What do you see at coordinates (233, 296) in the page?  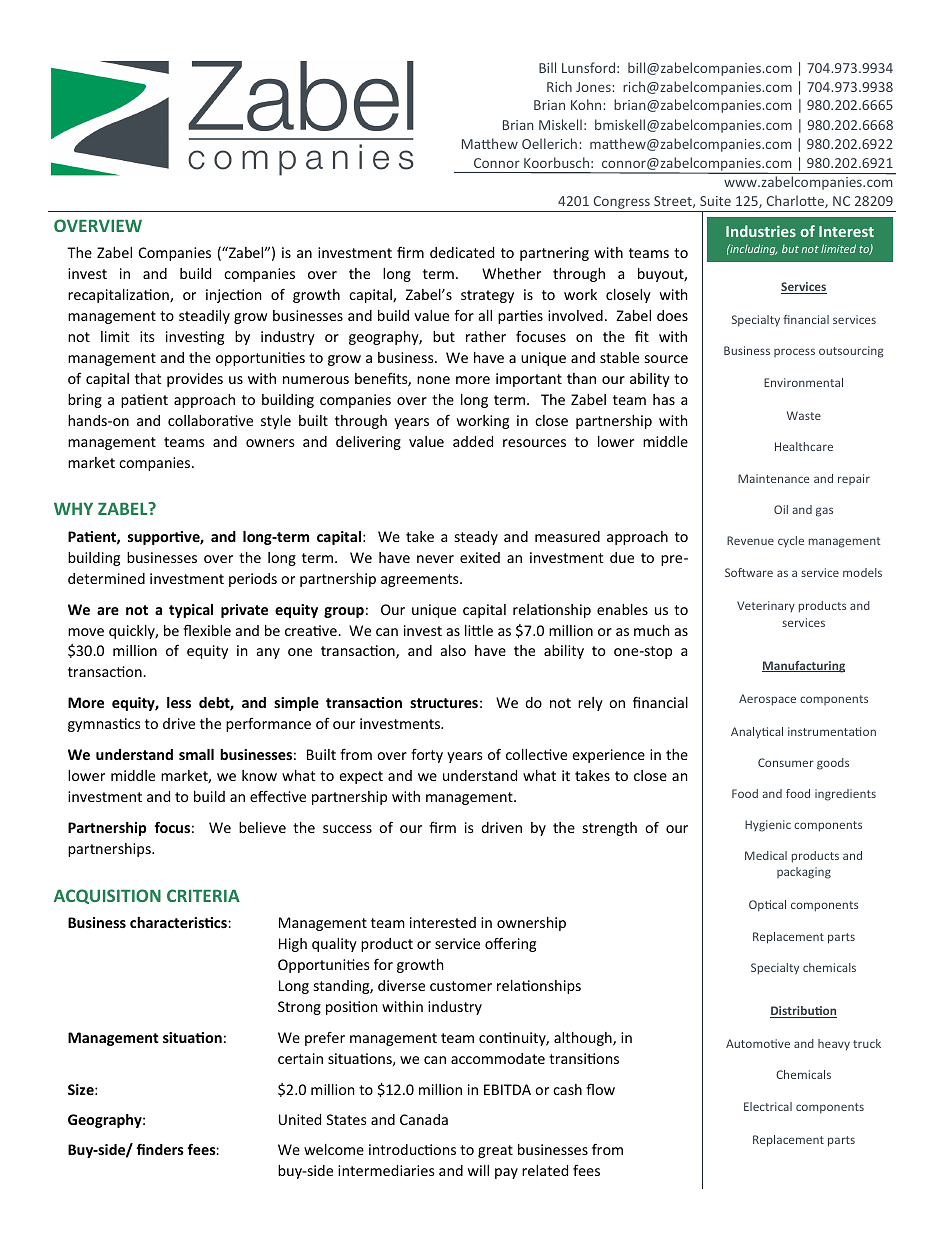 I see `injection` at bounding box center [233, 296].
